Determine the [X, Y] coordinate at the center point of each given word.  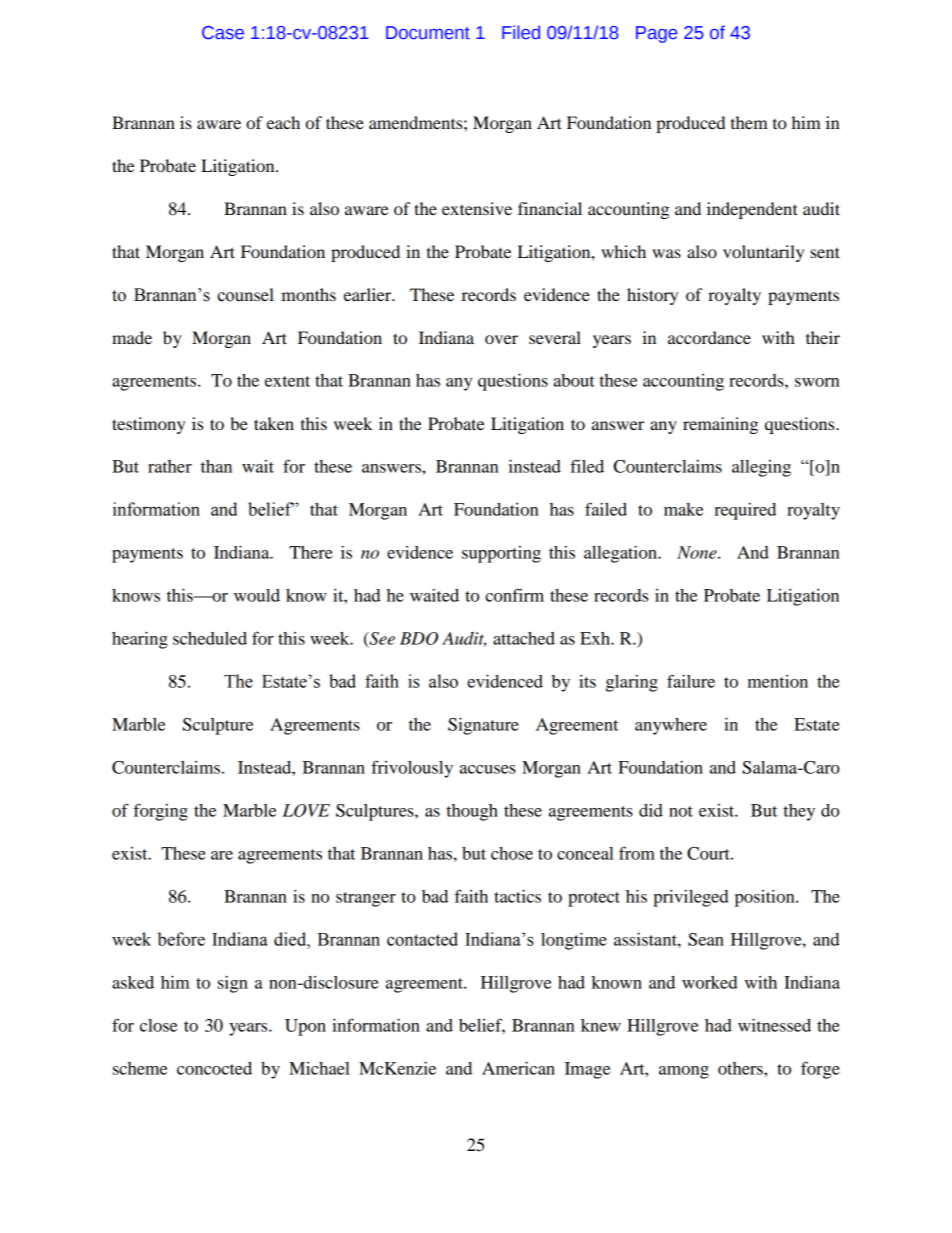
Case [223, 33]
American [518, 1068]
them [749, 122]
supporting [501, 554]
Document [428, 33]
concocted [214, 1068]
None [698, 552]
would [257, 595]
